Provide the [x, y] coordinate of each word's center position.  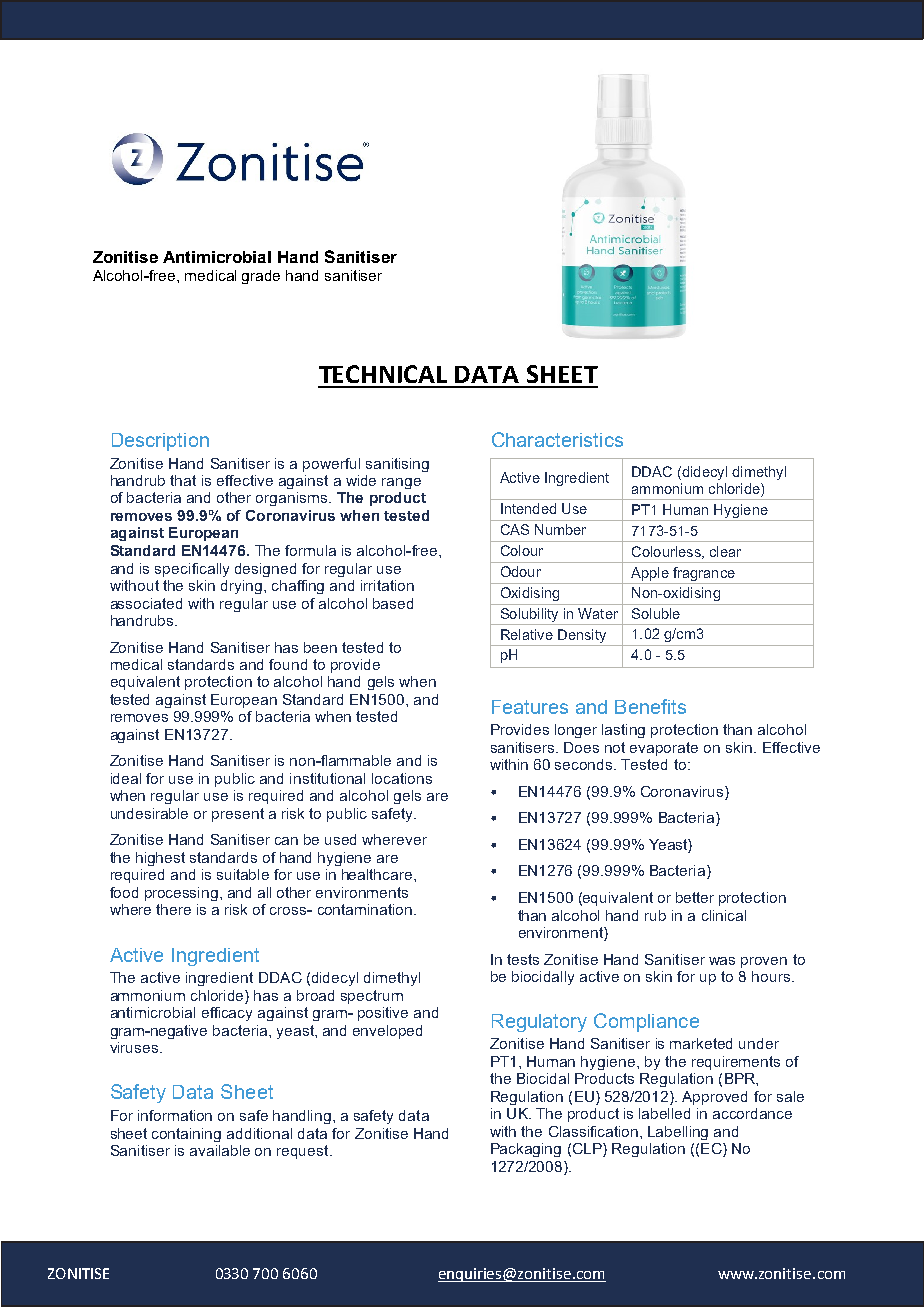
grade [261, 277]
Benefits [650, 706]
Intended [528, 508]
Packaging [526, 1150]
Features [530, 707]
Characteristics [557, 439]
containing [186, 1135]
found [288, 664]
